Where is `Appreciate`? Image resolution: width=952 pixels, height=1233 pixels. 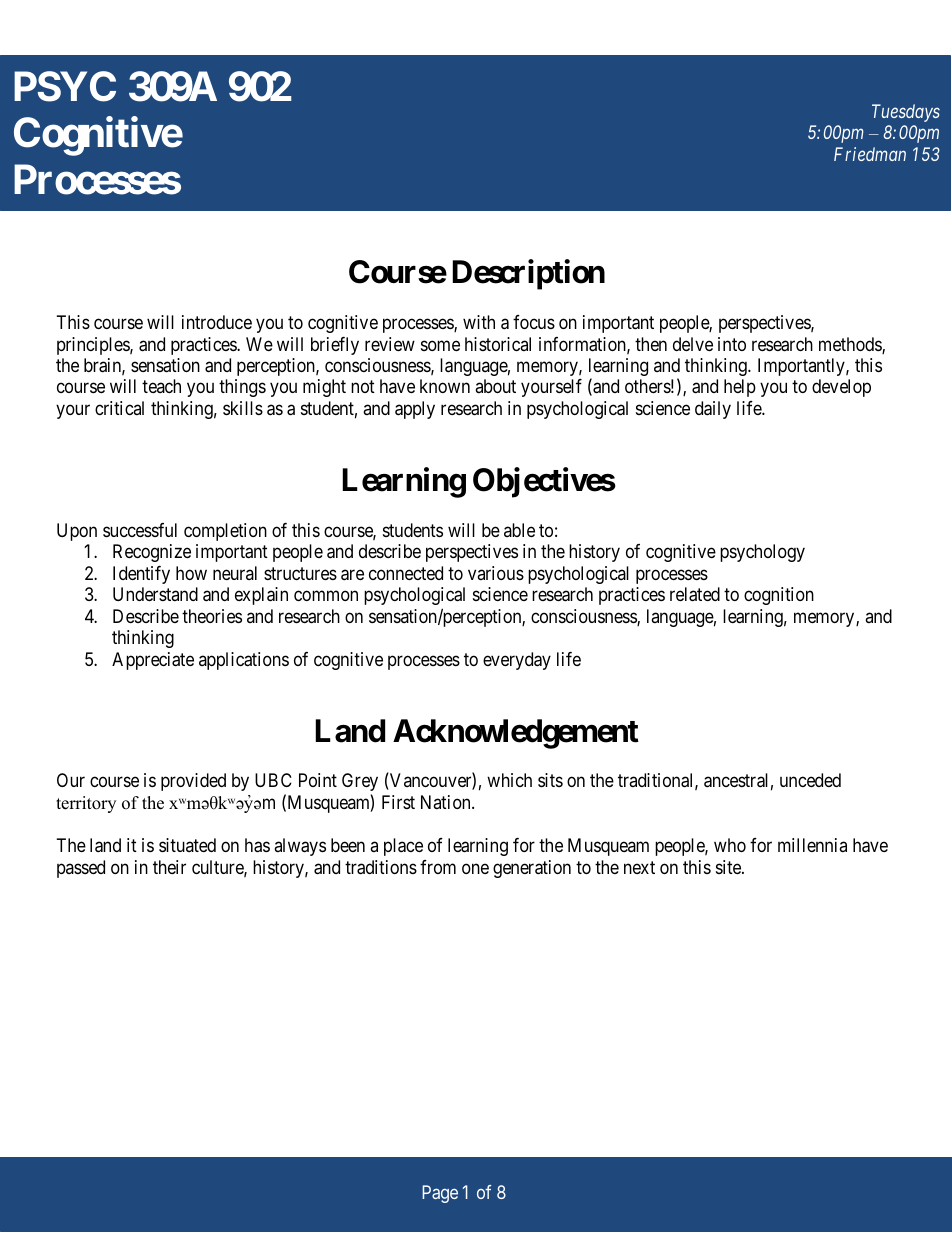
Appreciate is located at coordinates (153, 661).
